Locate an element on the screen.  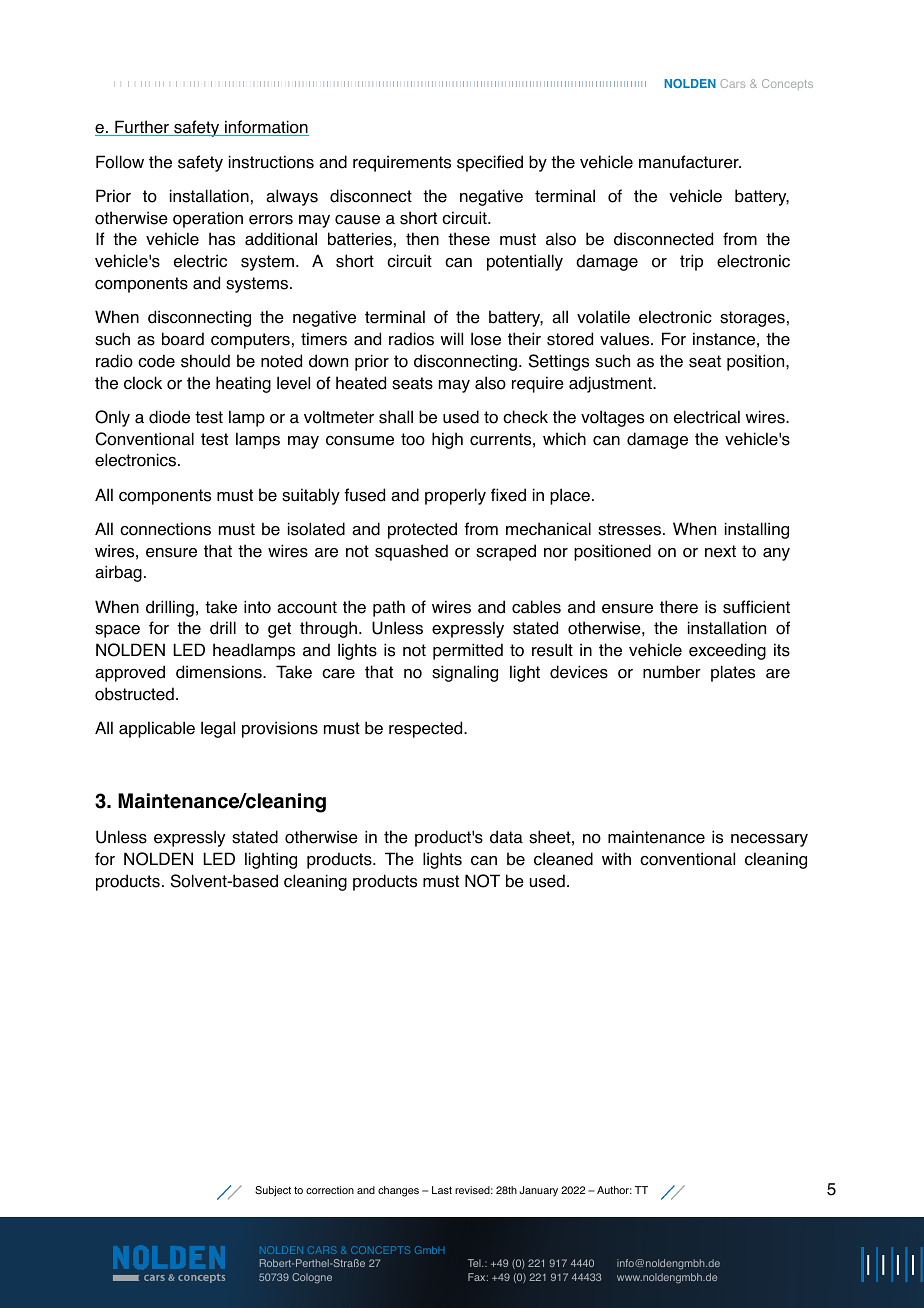
high is located at coordinates (447, 440).
